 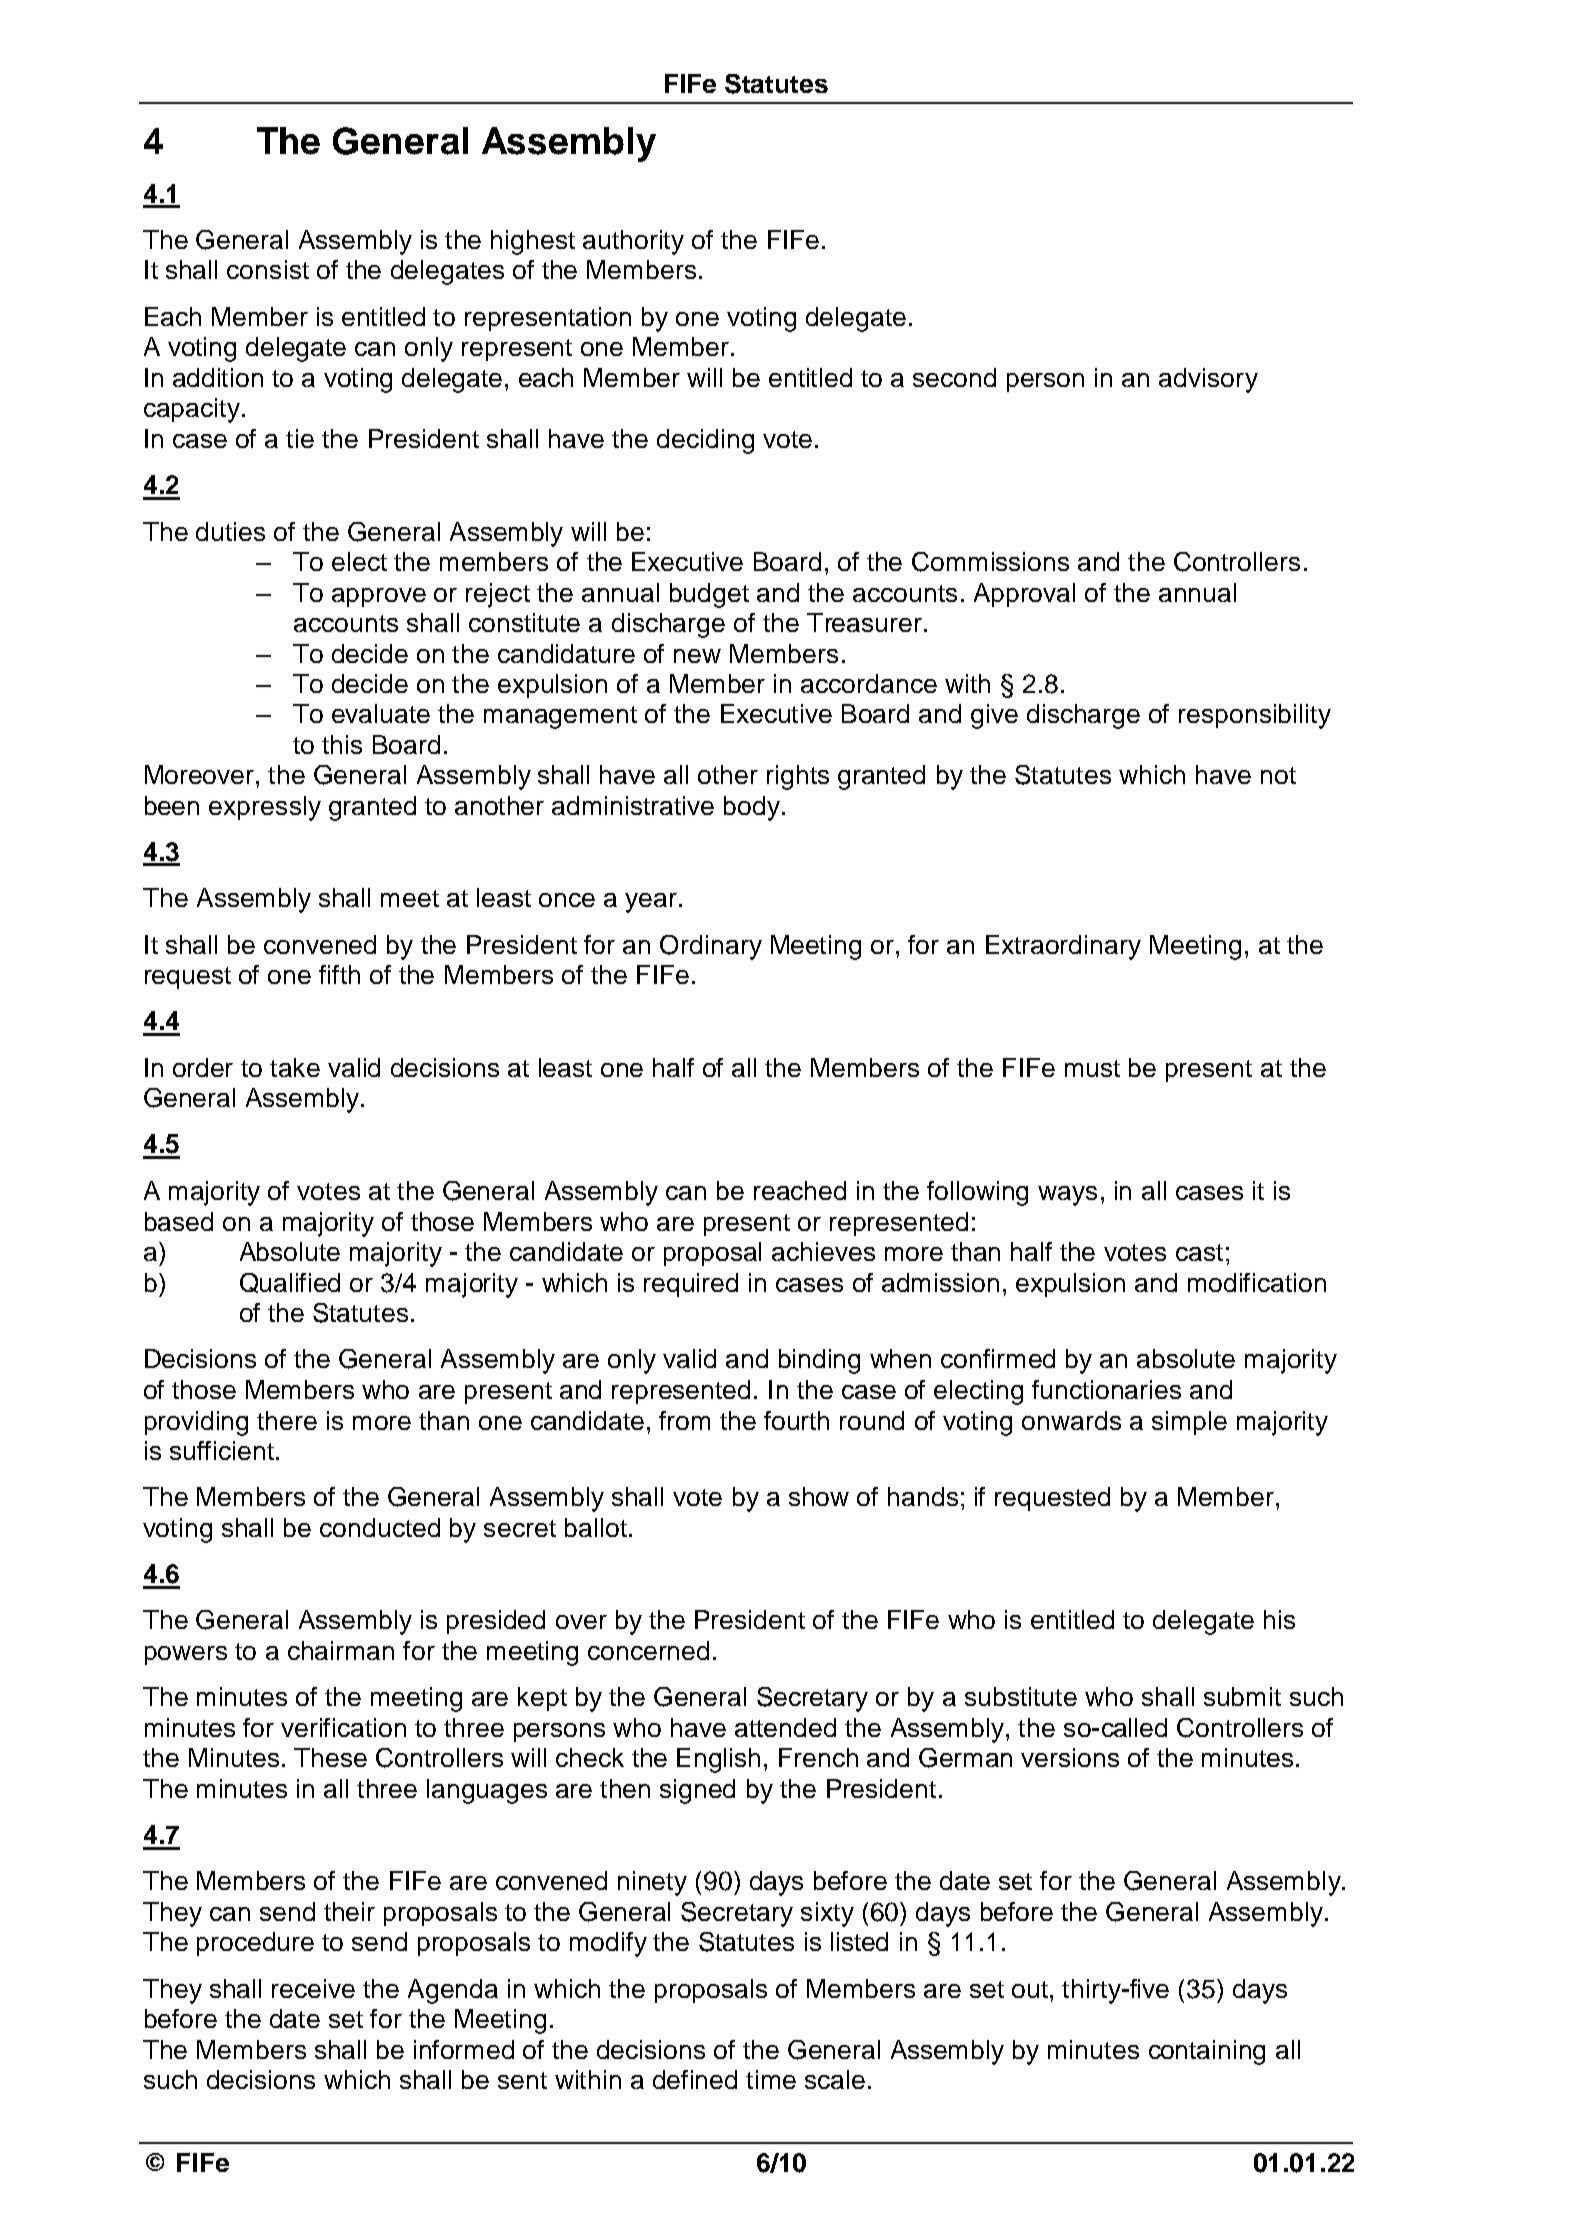 What do you see at coordinates (313, 1988) in the screenshot?
I see `receive` at bounding box center [313, 1988].
